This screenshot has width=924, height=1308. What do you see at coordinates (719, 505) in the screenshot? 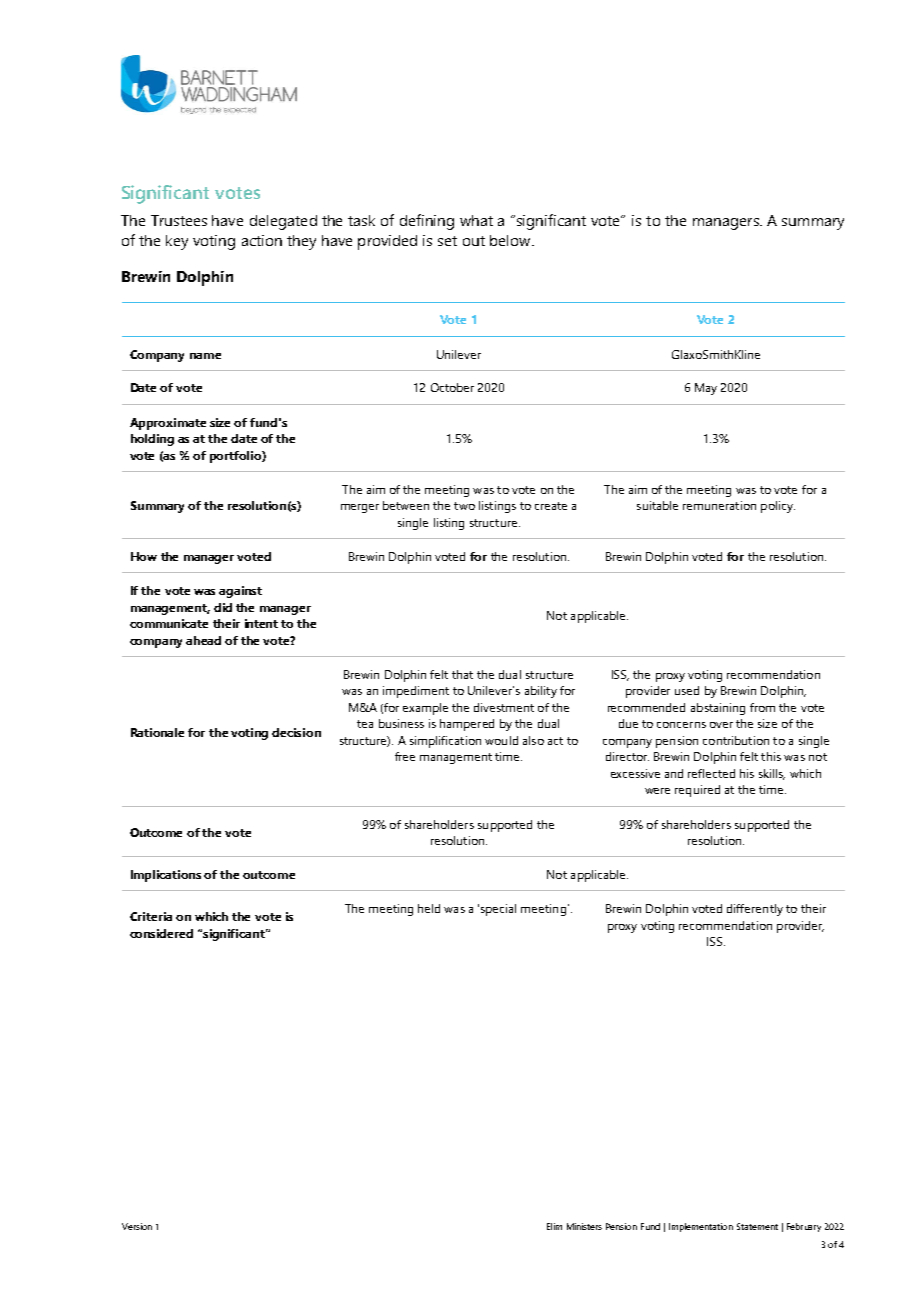
I see `remuneration` at bounding box center [719, 505].
